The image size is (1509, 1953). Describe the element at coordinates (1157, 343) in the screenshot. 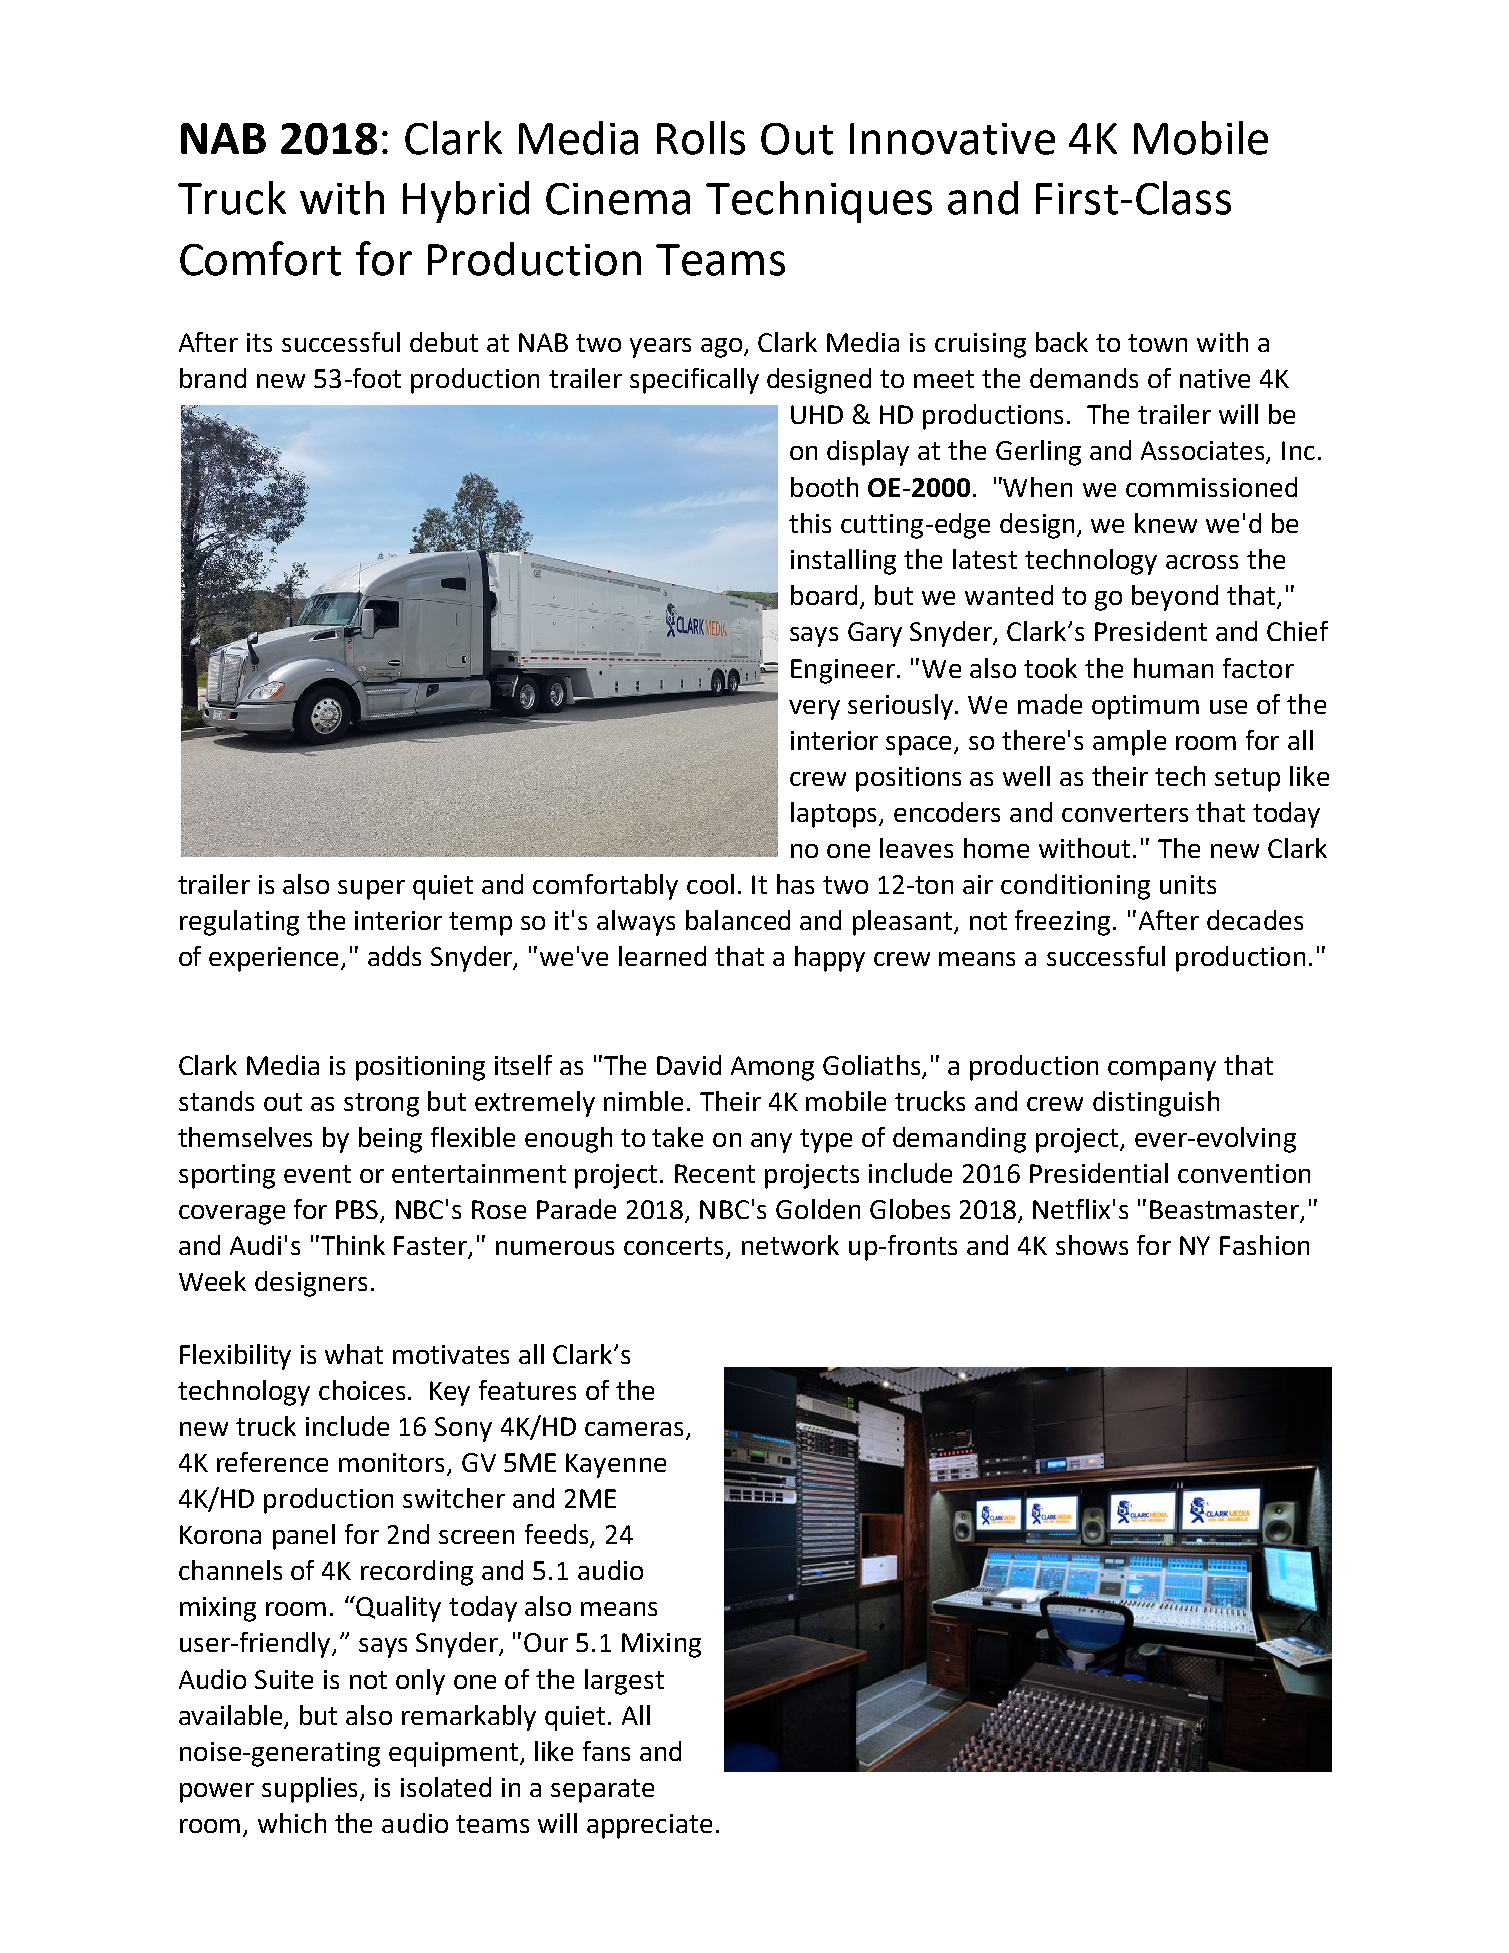

I see `town` at that location.
